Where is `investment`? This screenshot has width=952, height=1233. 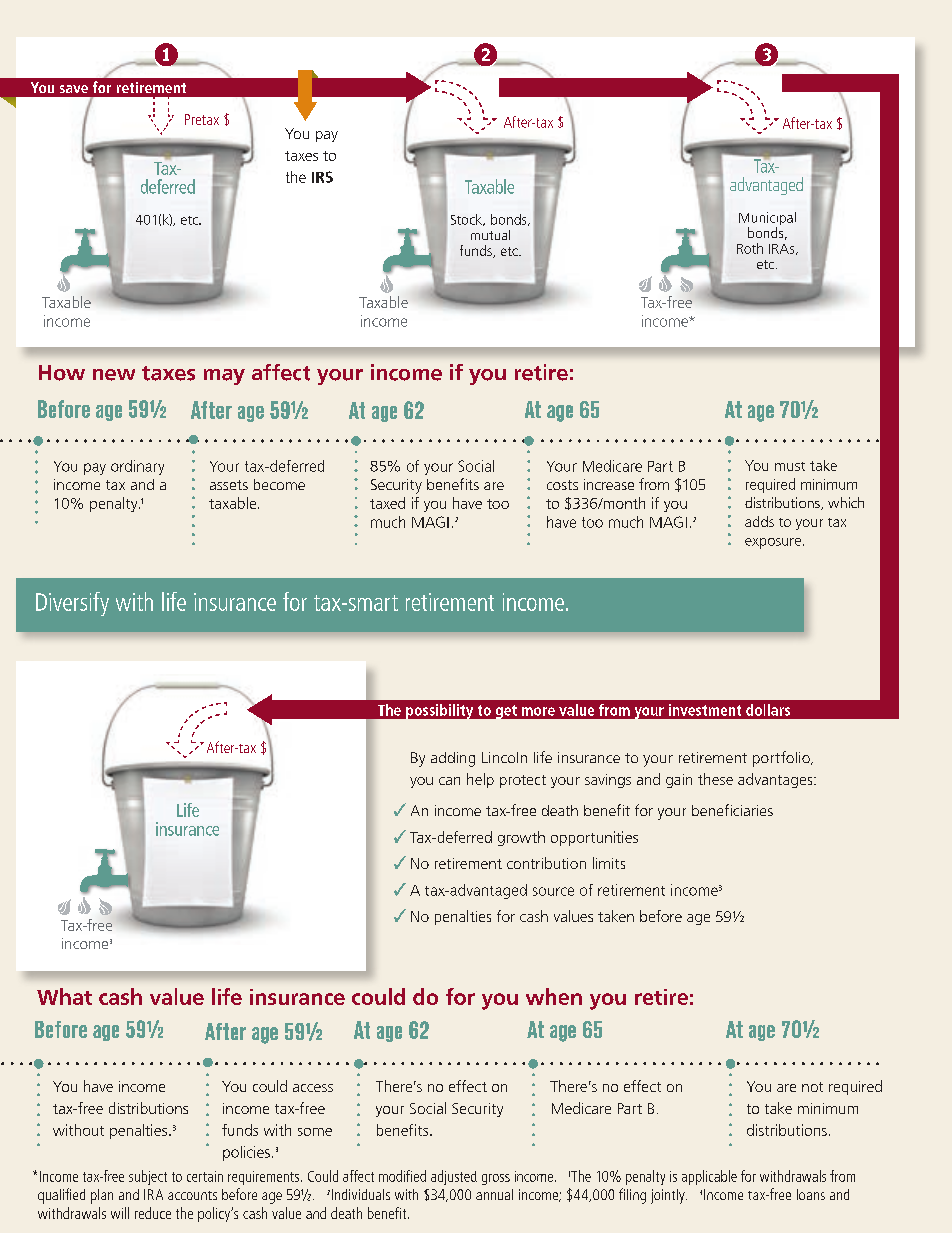 investment is located at coordinates (705, 710).
